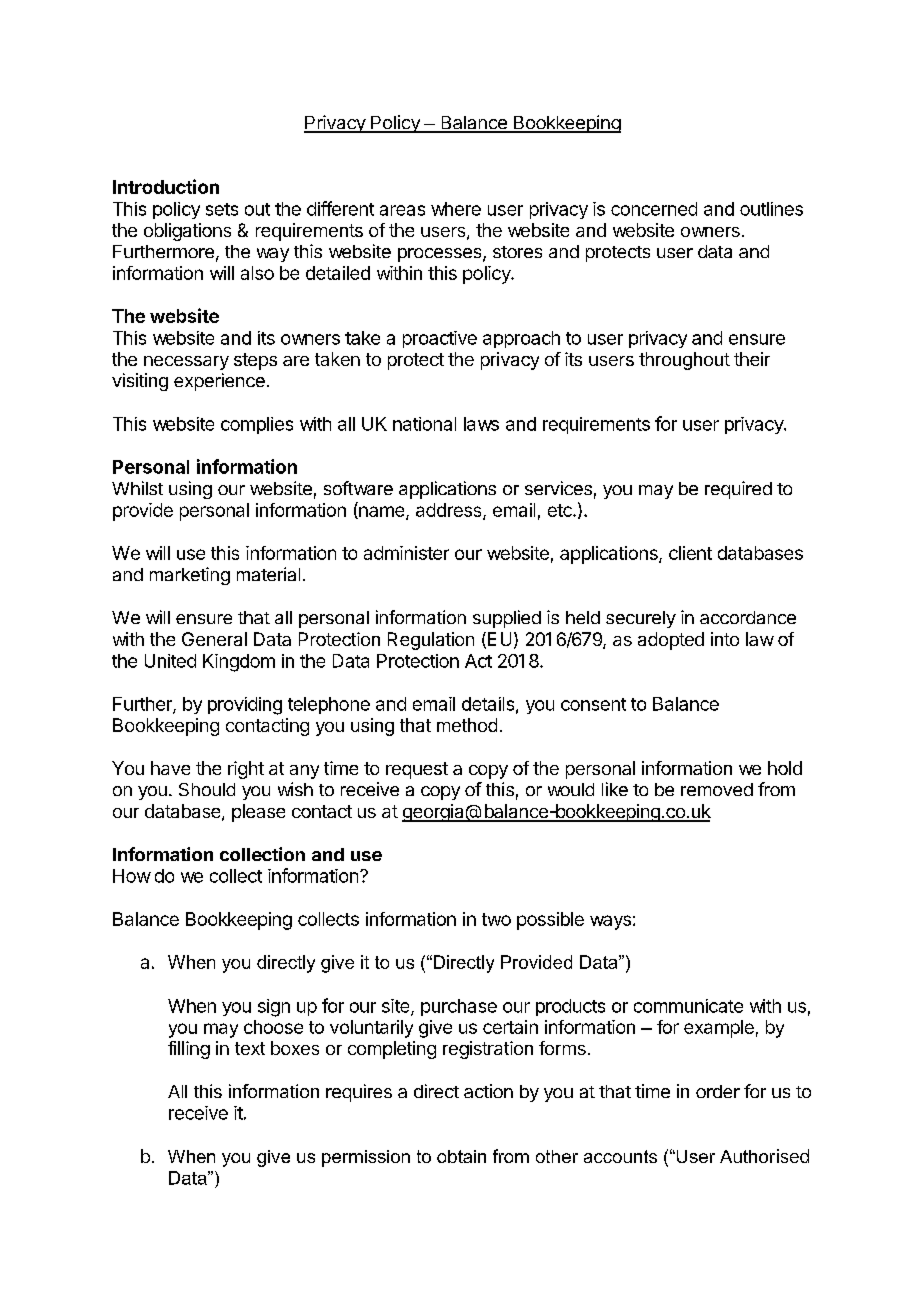 The image size is (924, 1308). Describe the element at coordinates (219, 382) in the image. I see `experience` at that location.
